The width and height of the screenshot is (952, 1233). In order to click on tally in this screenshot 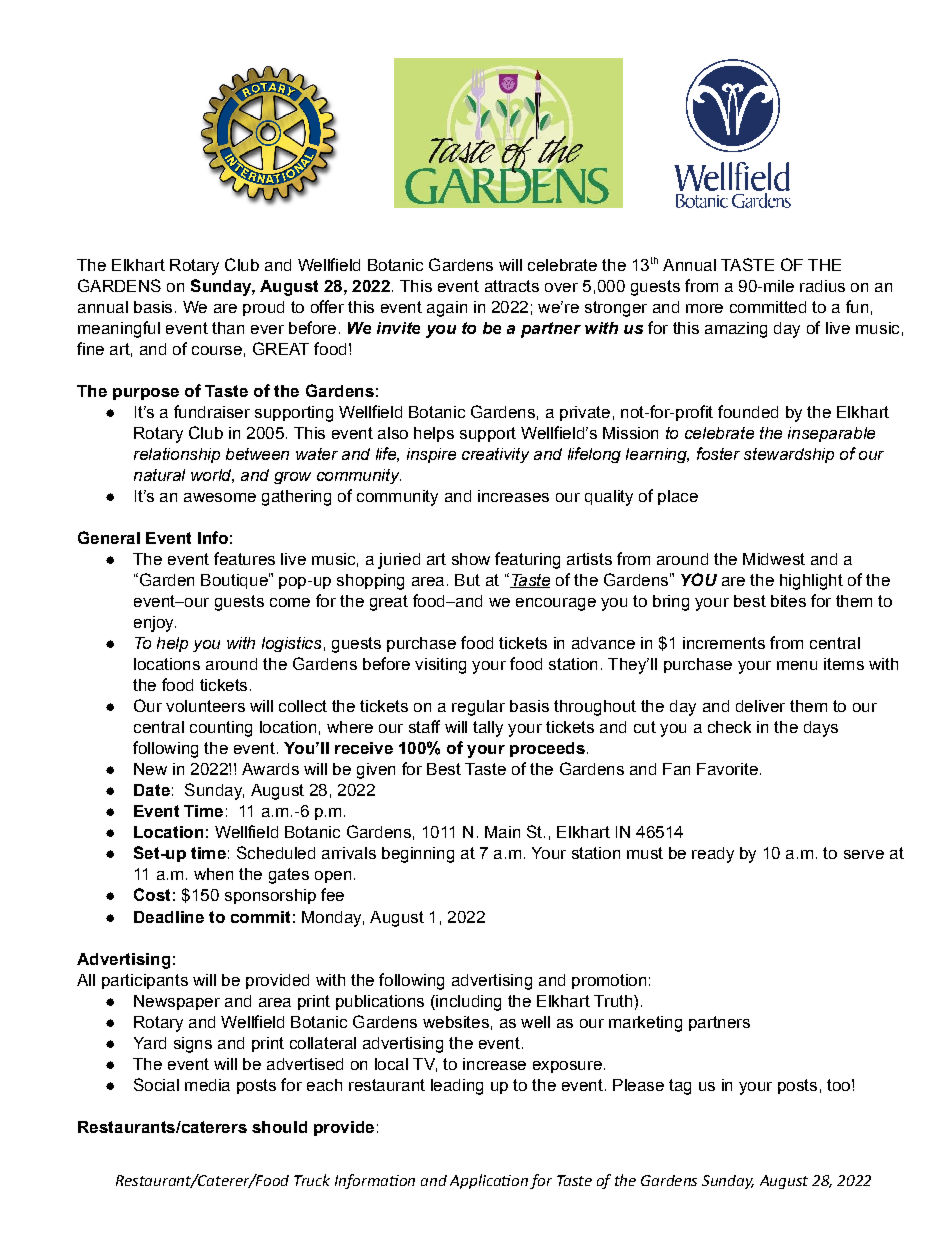, I will do `click(488, 729)`.
